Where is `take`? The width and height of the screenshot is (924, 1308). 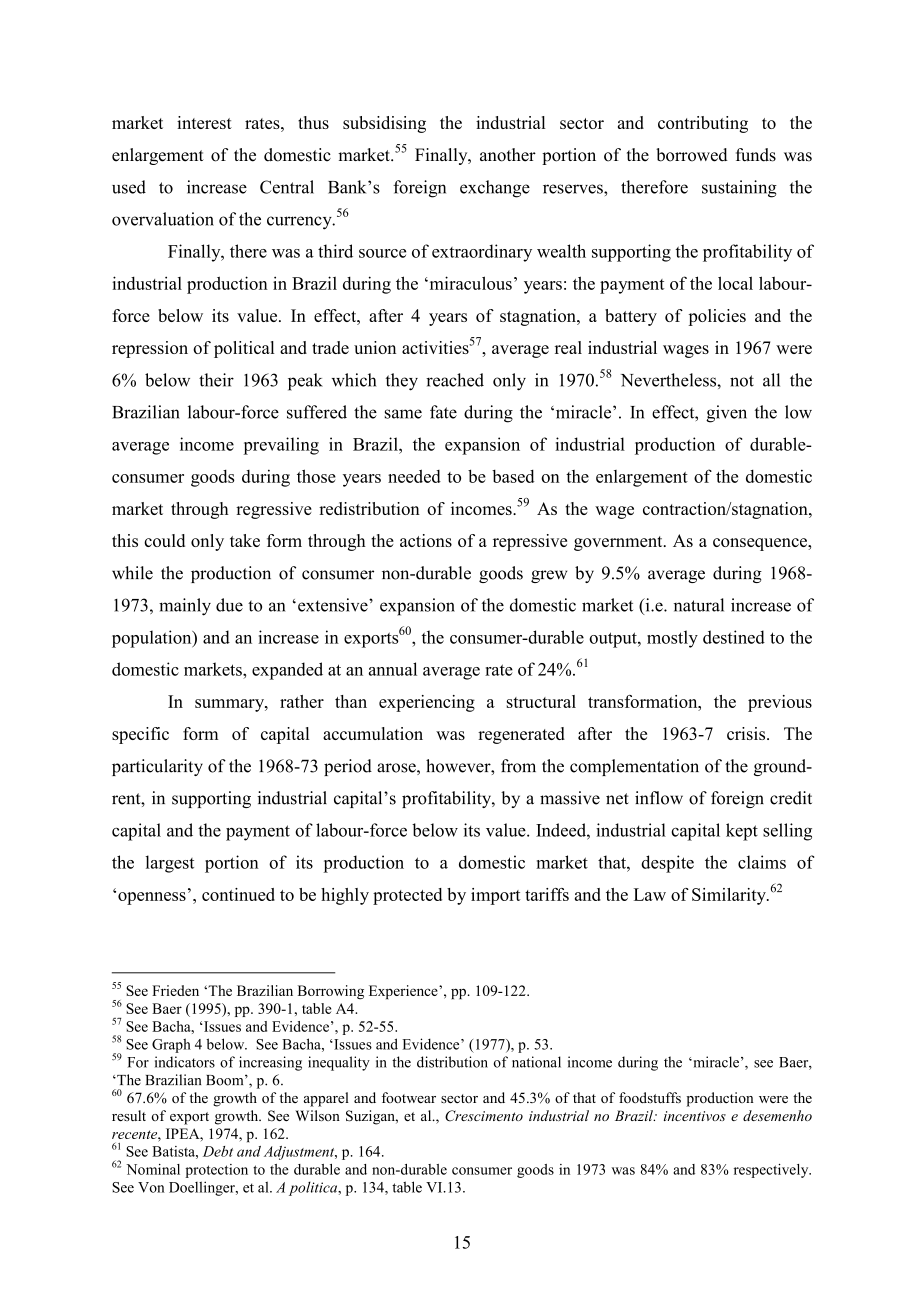 take is located at coordinates (245, 540).
